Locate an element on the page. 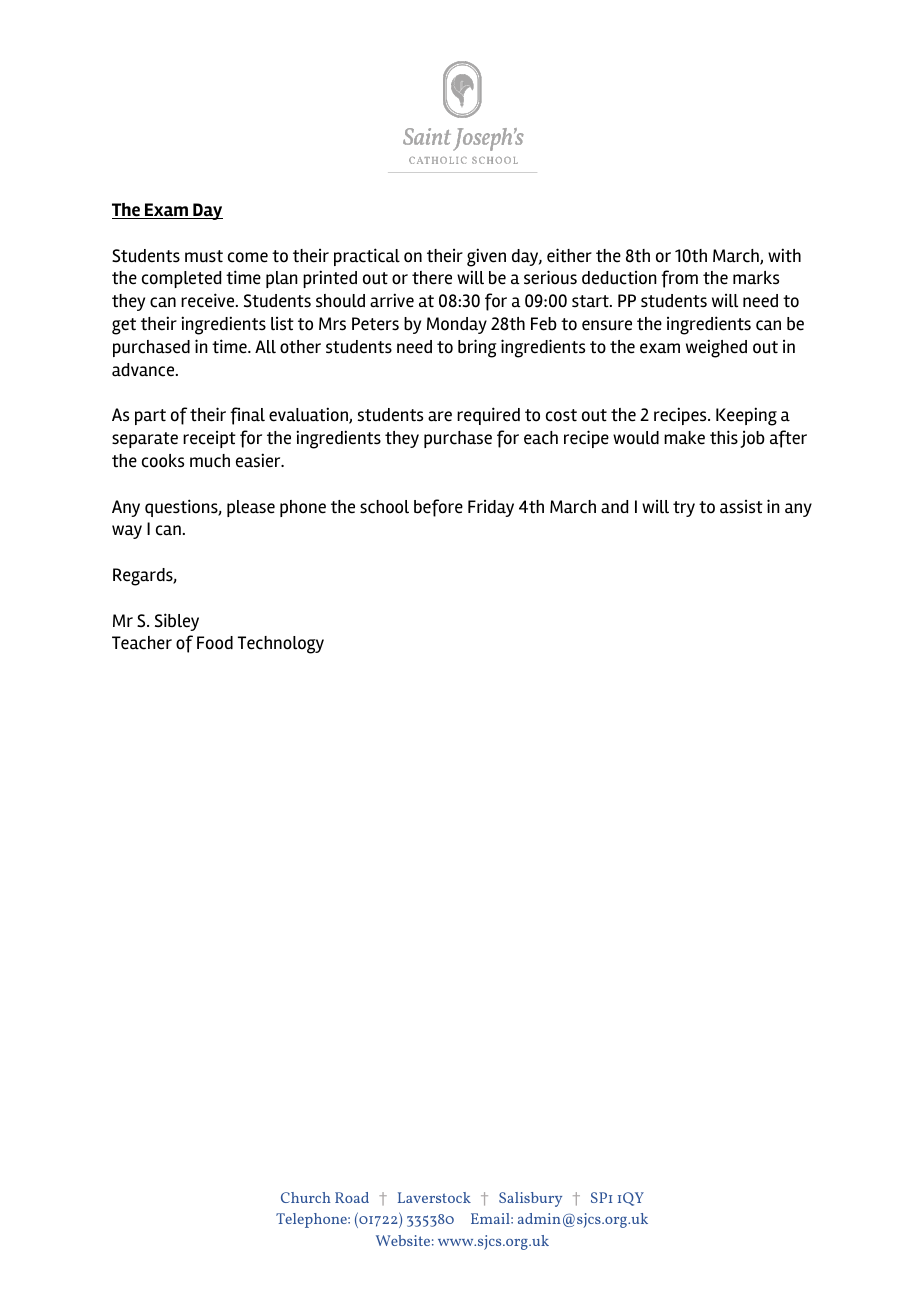 The height and width of the image is (1308, 924). Road is located at coordinates (352, 1197).
